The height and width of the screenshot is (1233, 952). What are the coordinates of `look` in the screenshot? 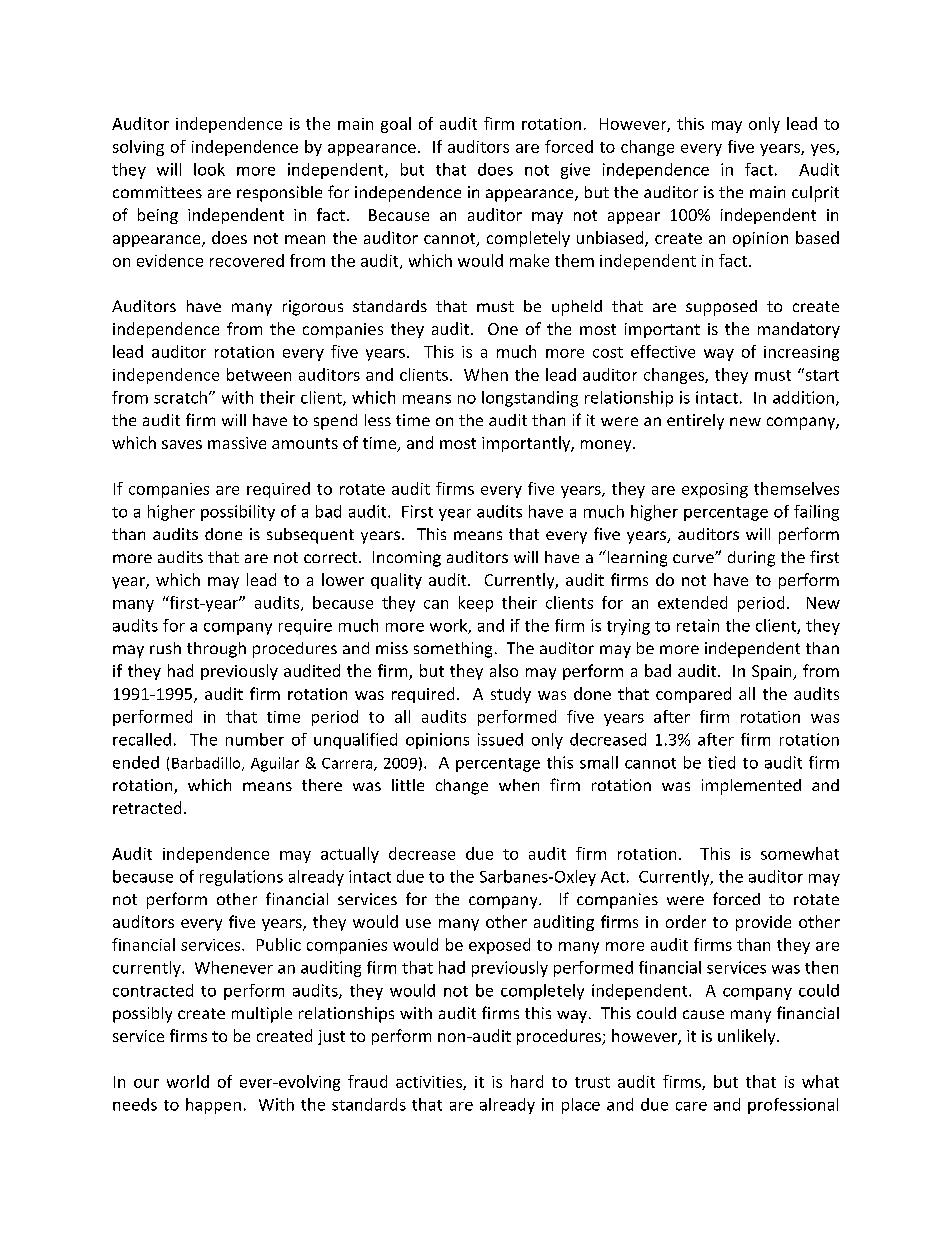 It's located at (209, 169).
